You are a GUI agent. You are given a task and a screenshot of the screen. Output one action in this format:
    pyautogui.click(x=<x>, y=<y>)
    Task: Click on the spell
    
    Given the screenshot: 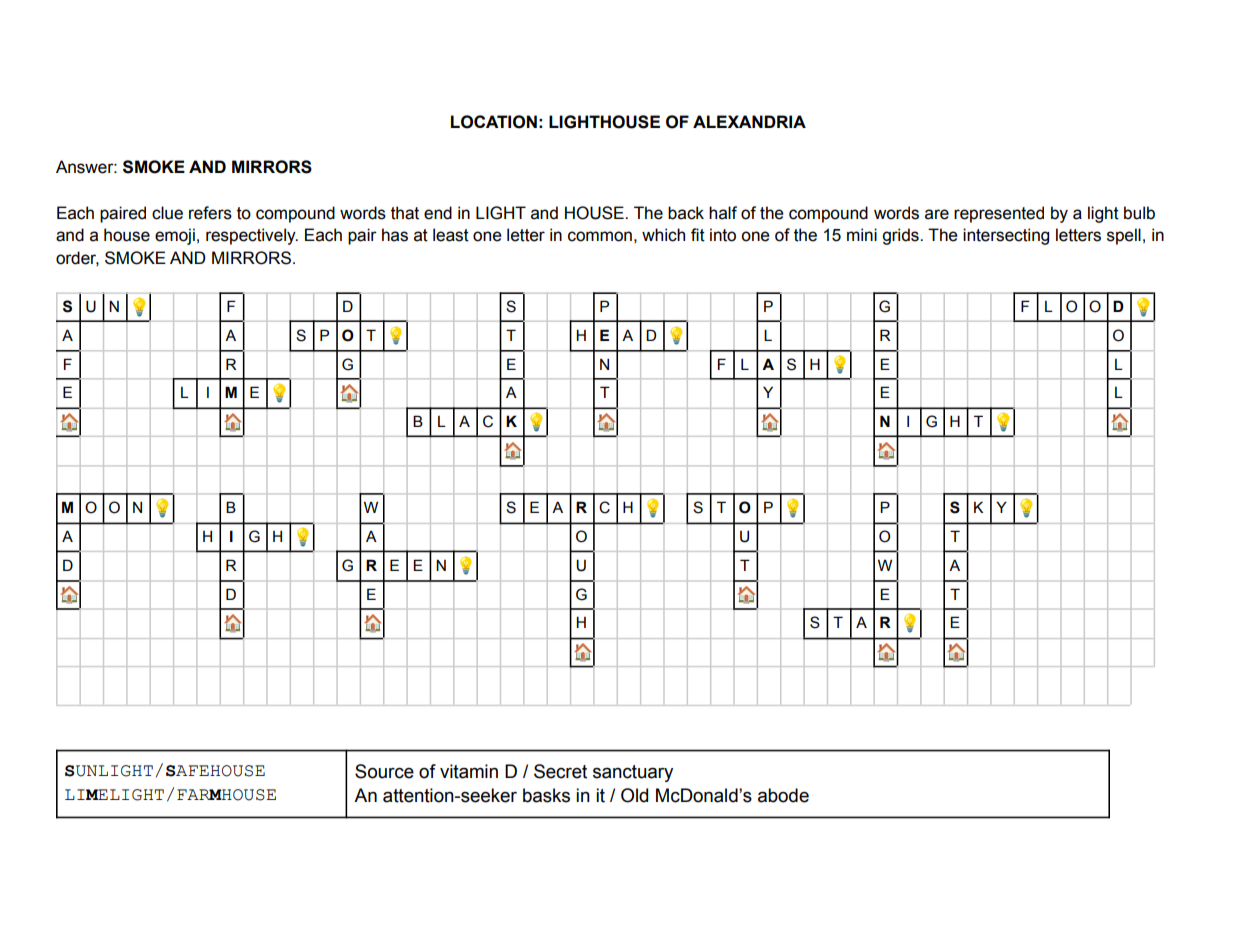 What is the action you would take?
    pyautogui.click(x=1124, y=236)
